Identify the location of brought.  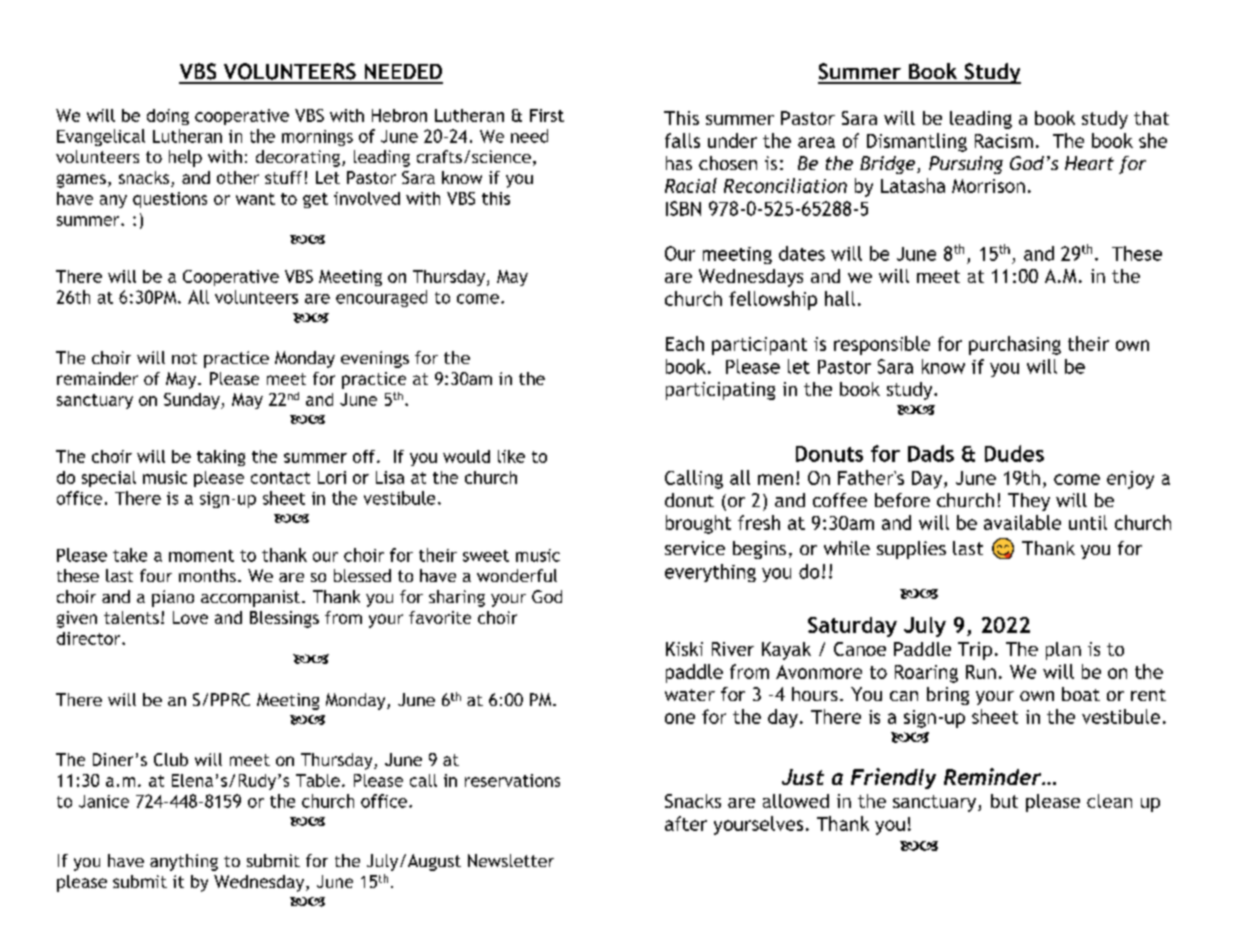
(698, 524).
